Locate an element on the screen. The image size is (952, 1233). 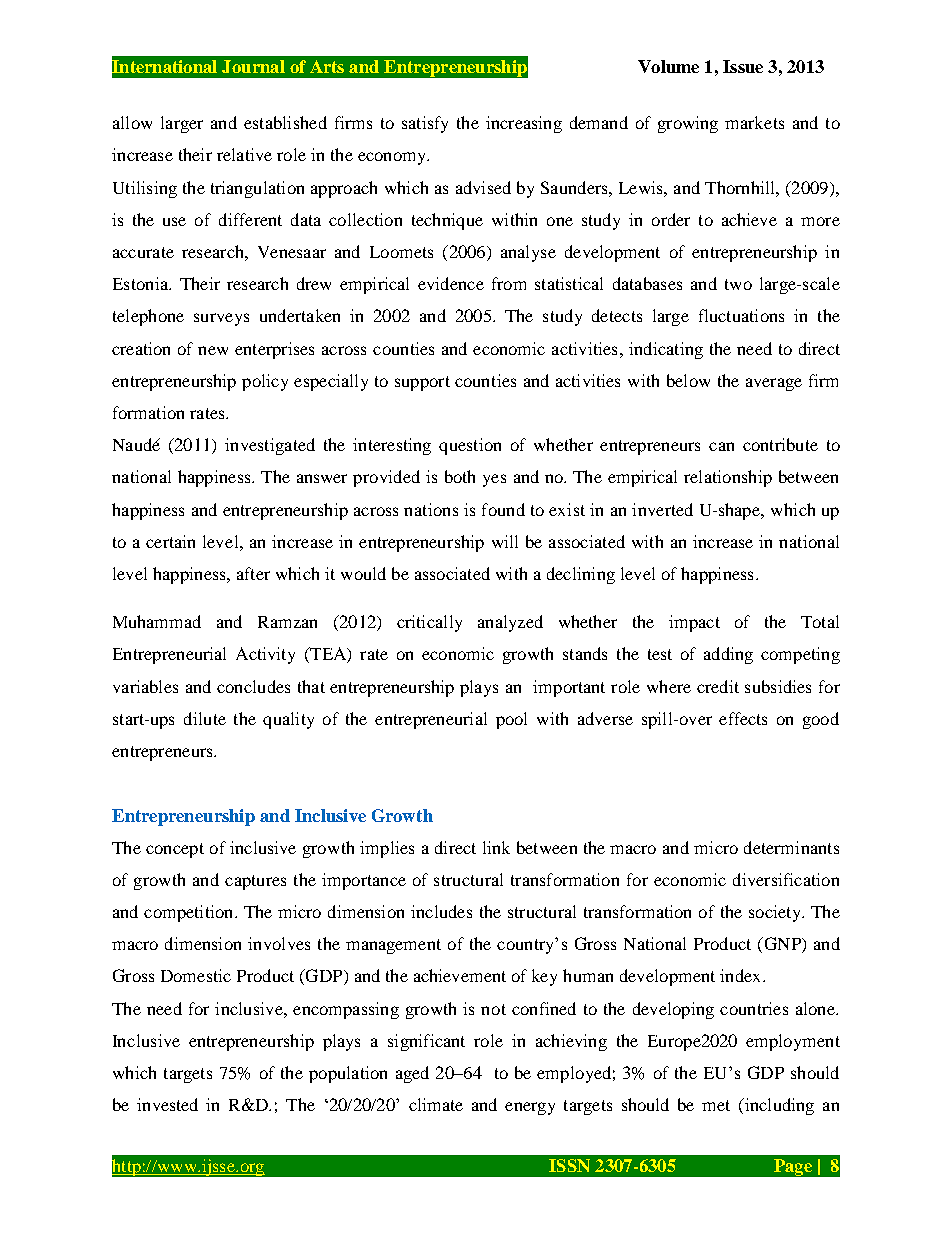
increasing is located at coordinates (524, 124).
